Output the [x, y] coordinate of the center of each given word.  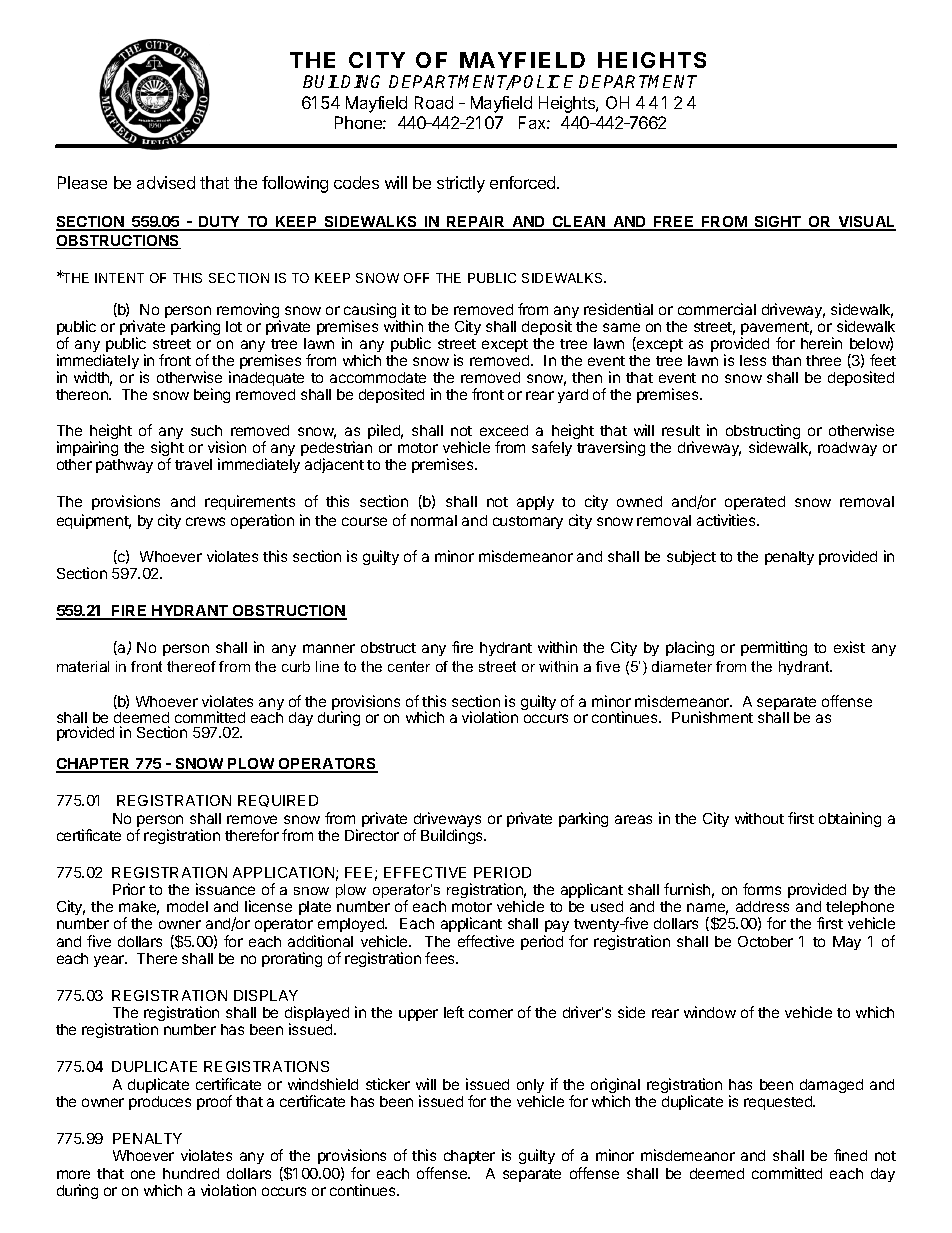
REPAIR [476, 223]
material [83, 666]
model [187, 906]
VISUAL [866, 223]
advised [166, 182]
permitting [774, 648]
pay [556, 928]
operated [755, 503]
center [409, 666]
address [762, 906]
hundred [191, 1173]
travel [193, 464]
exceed [504, 430]
